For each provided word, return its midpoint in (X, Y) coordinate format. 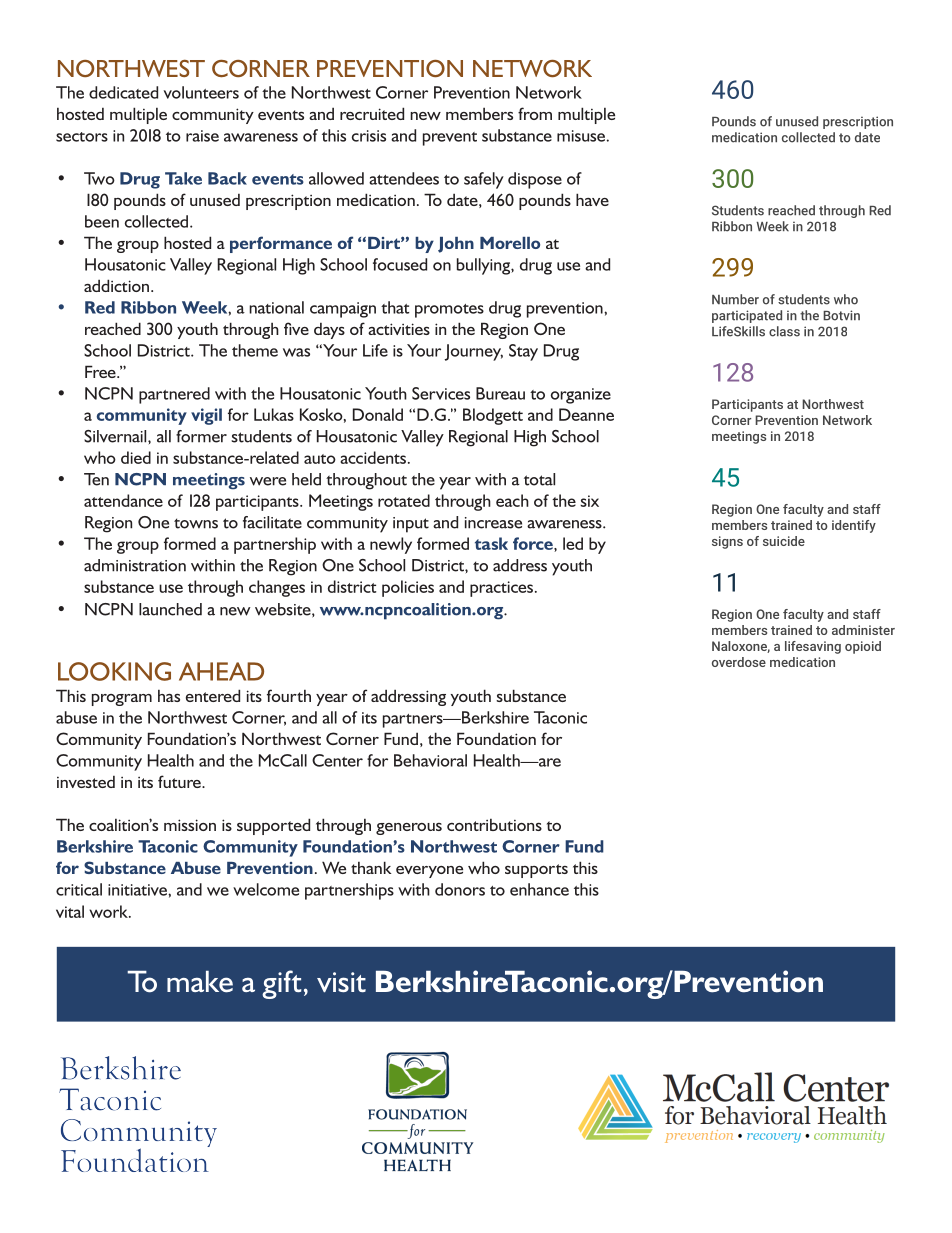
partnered (174, 395)
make (200, 981)
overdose (739, 662)
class (784, 331)
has (169, 695)
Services (441, 393)
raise (202, 136)
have (592, 199)
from (535, 113)
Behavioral (430, 760)
